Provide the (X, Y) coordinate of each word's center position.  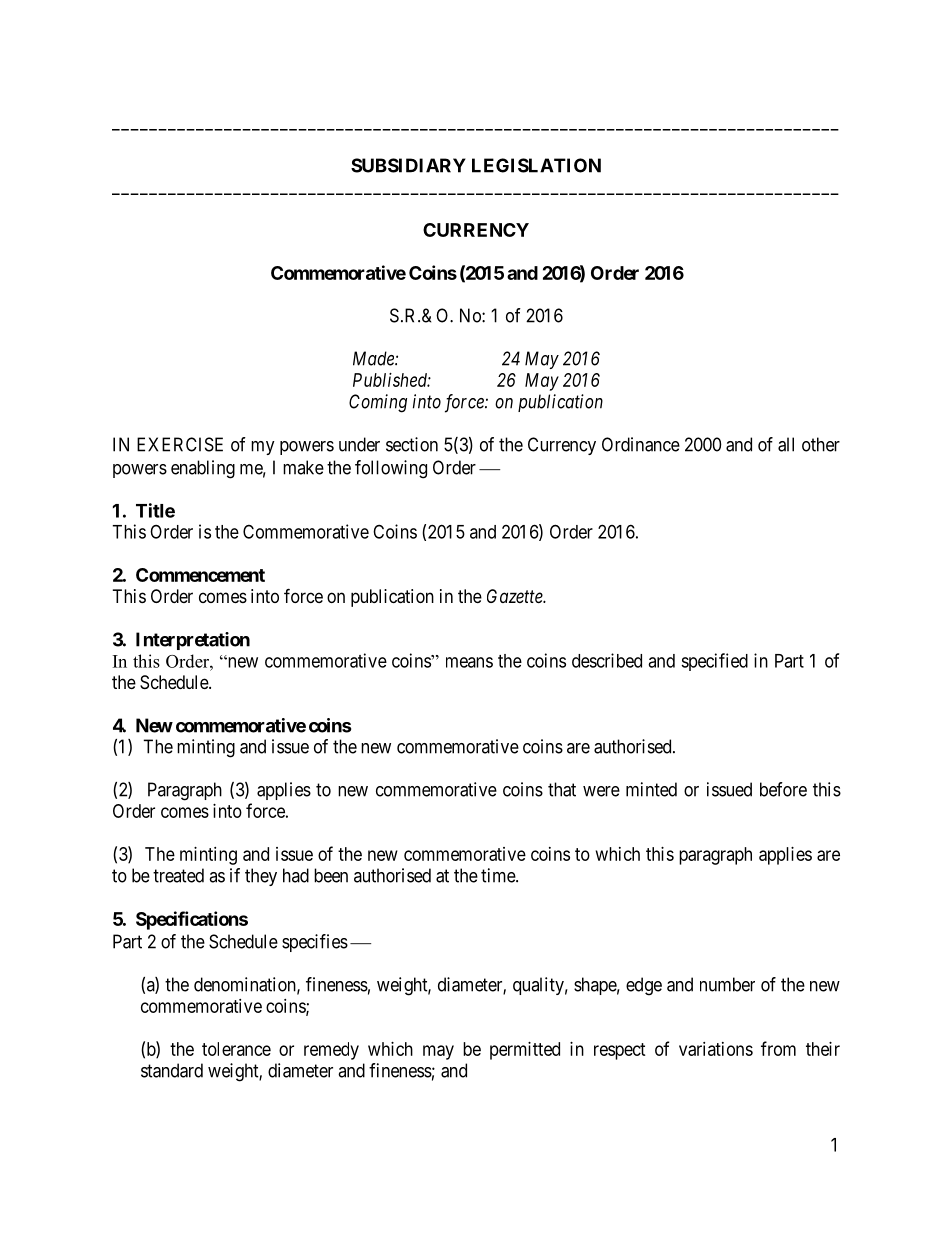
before (783, 789)
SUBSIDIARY (408, 165)
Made (374, 358)
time (499, 875)
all (786, 444)
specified (714, 662)
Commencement (200, 575)
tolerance (236, 1049)
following (391, 469)
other (821, 444)
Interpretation (193, 641)
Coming (378, 403)
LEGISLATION (536, 165)
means (469, 662)
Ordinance (641, 444)
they (261, 877)
